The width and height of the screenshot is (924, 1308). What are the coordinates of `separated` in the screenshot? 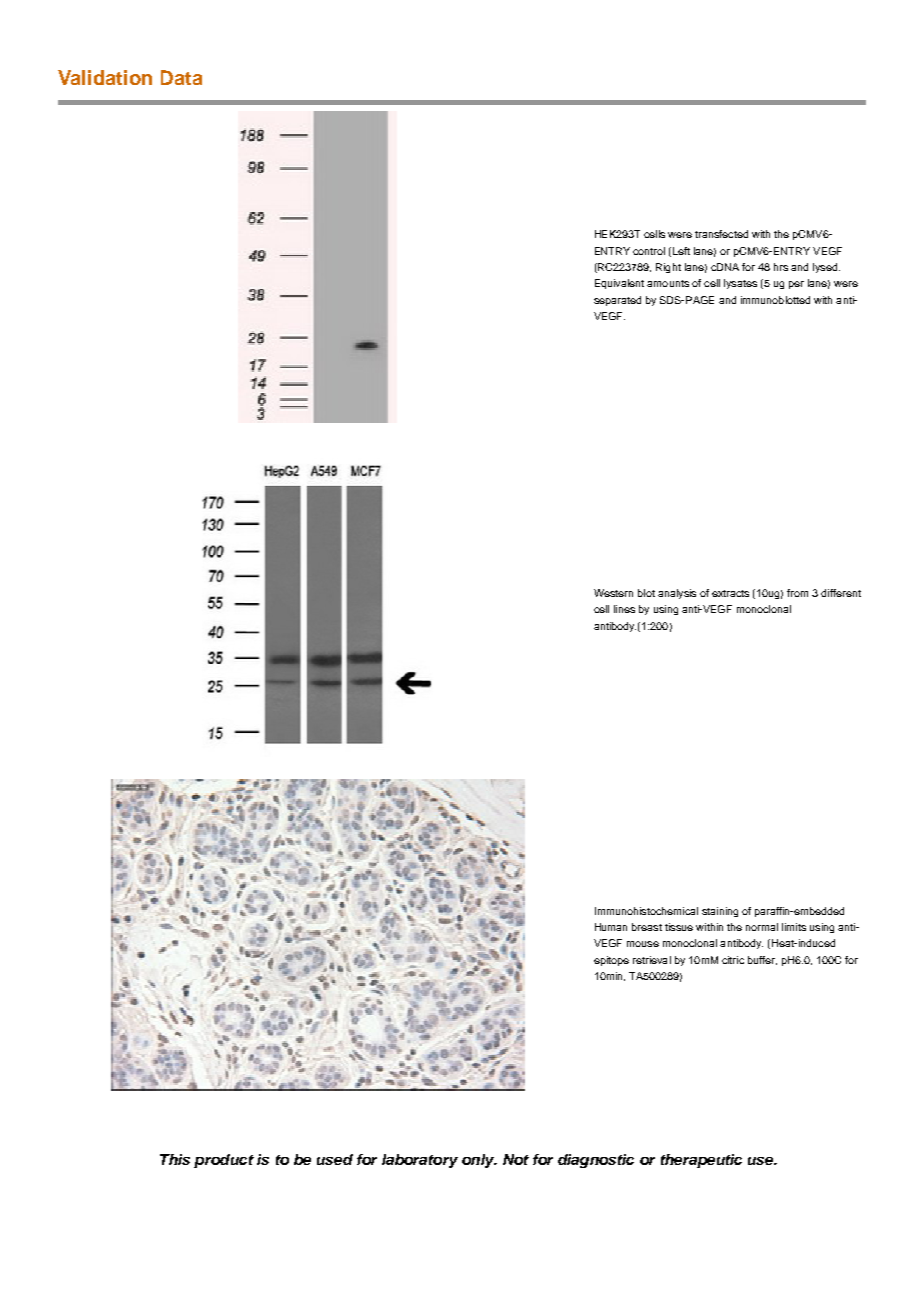 It's located at (617, 301).
